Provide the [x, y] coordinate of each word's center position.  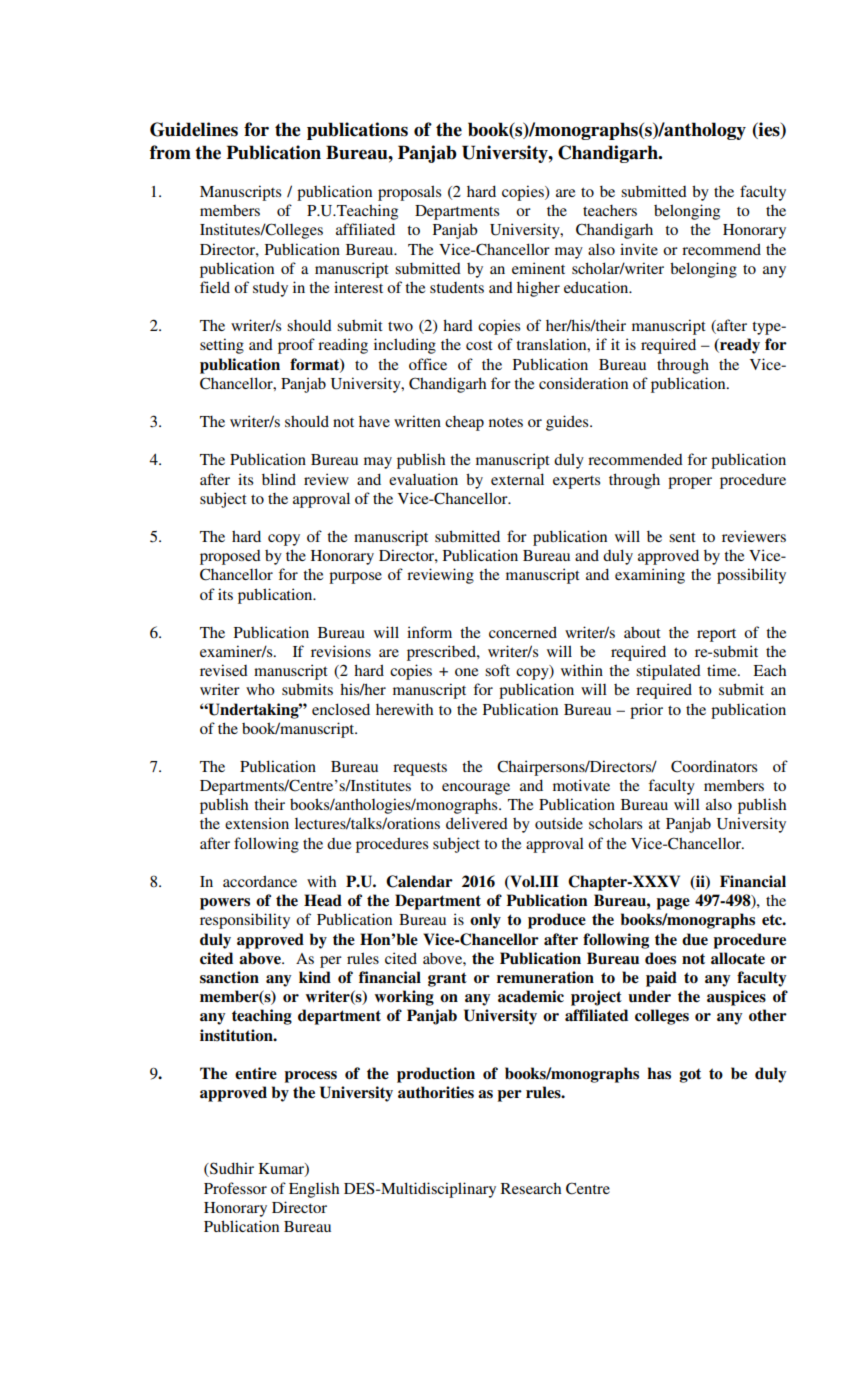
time [723, 670]
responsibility [245, 921]
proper [690, 483]
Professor [235, 1188]
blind [279, 479]
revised [224, 670]
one [466, 672]
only [485, 921]
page [673, 904]
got [690, 1075]
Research [531, 1188]
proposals [409, 193]
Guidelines [194, 129]
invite [639, 249]
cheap [464, 423]
